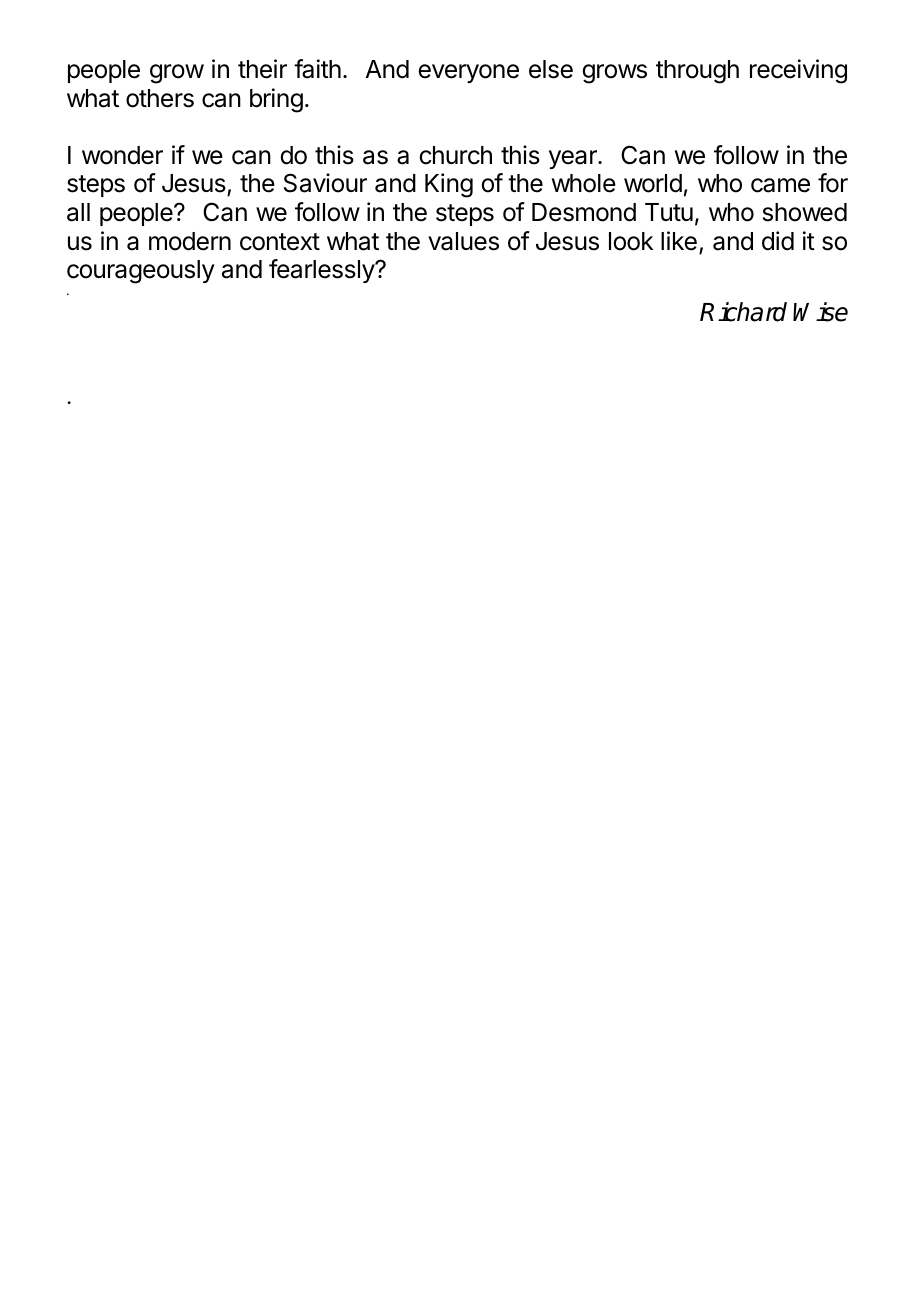 This image has width=924, height=1309. What do you see at coordinates (141, 272) in the image?
I see `courageously` at bounding box center [141, 272].
